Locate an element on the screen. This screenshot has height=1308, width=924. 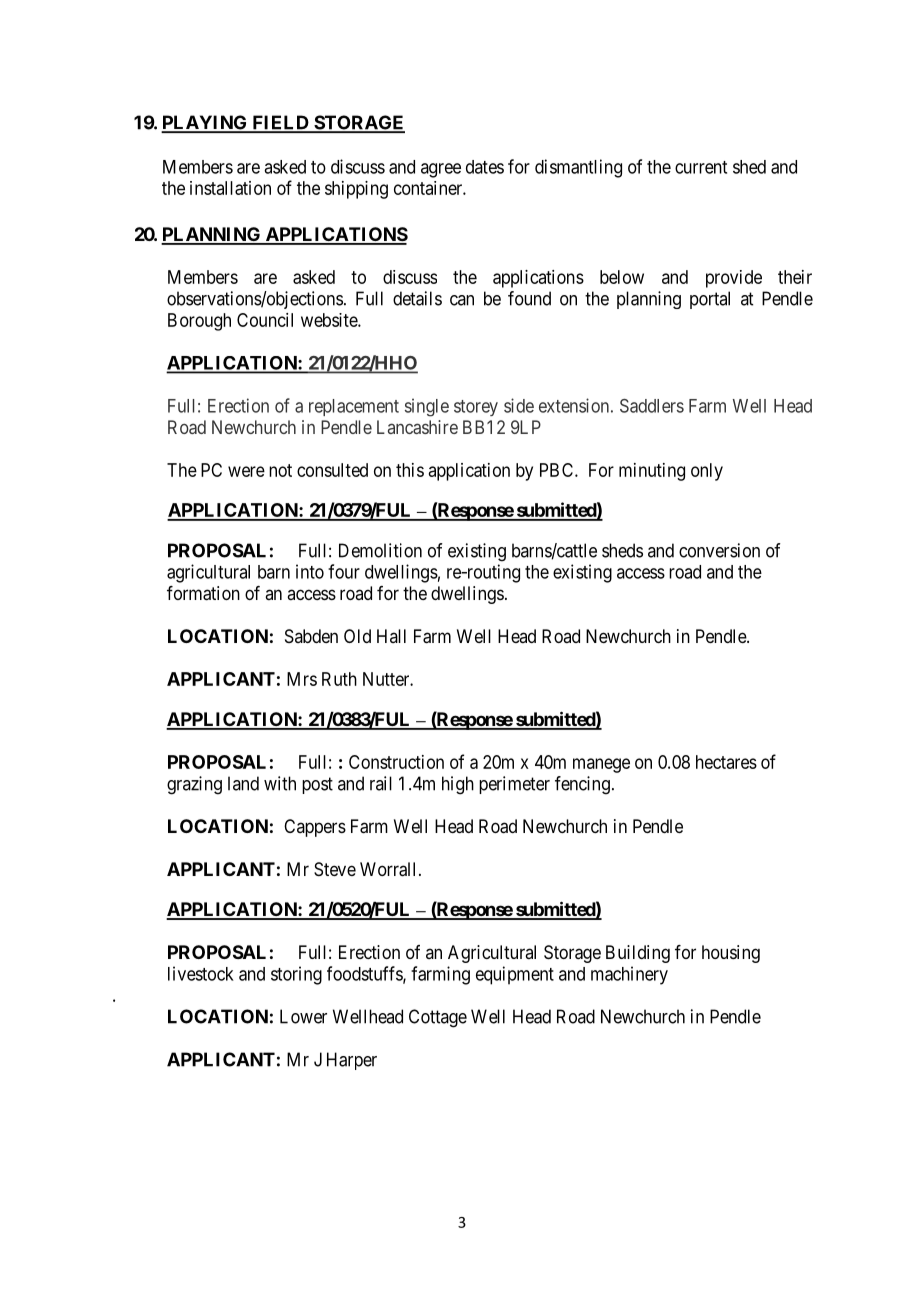
found is located at coordinates (529, 298).
